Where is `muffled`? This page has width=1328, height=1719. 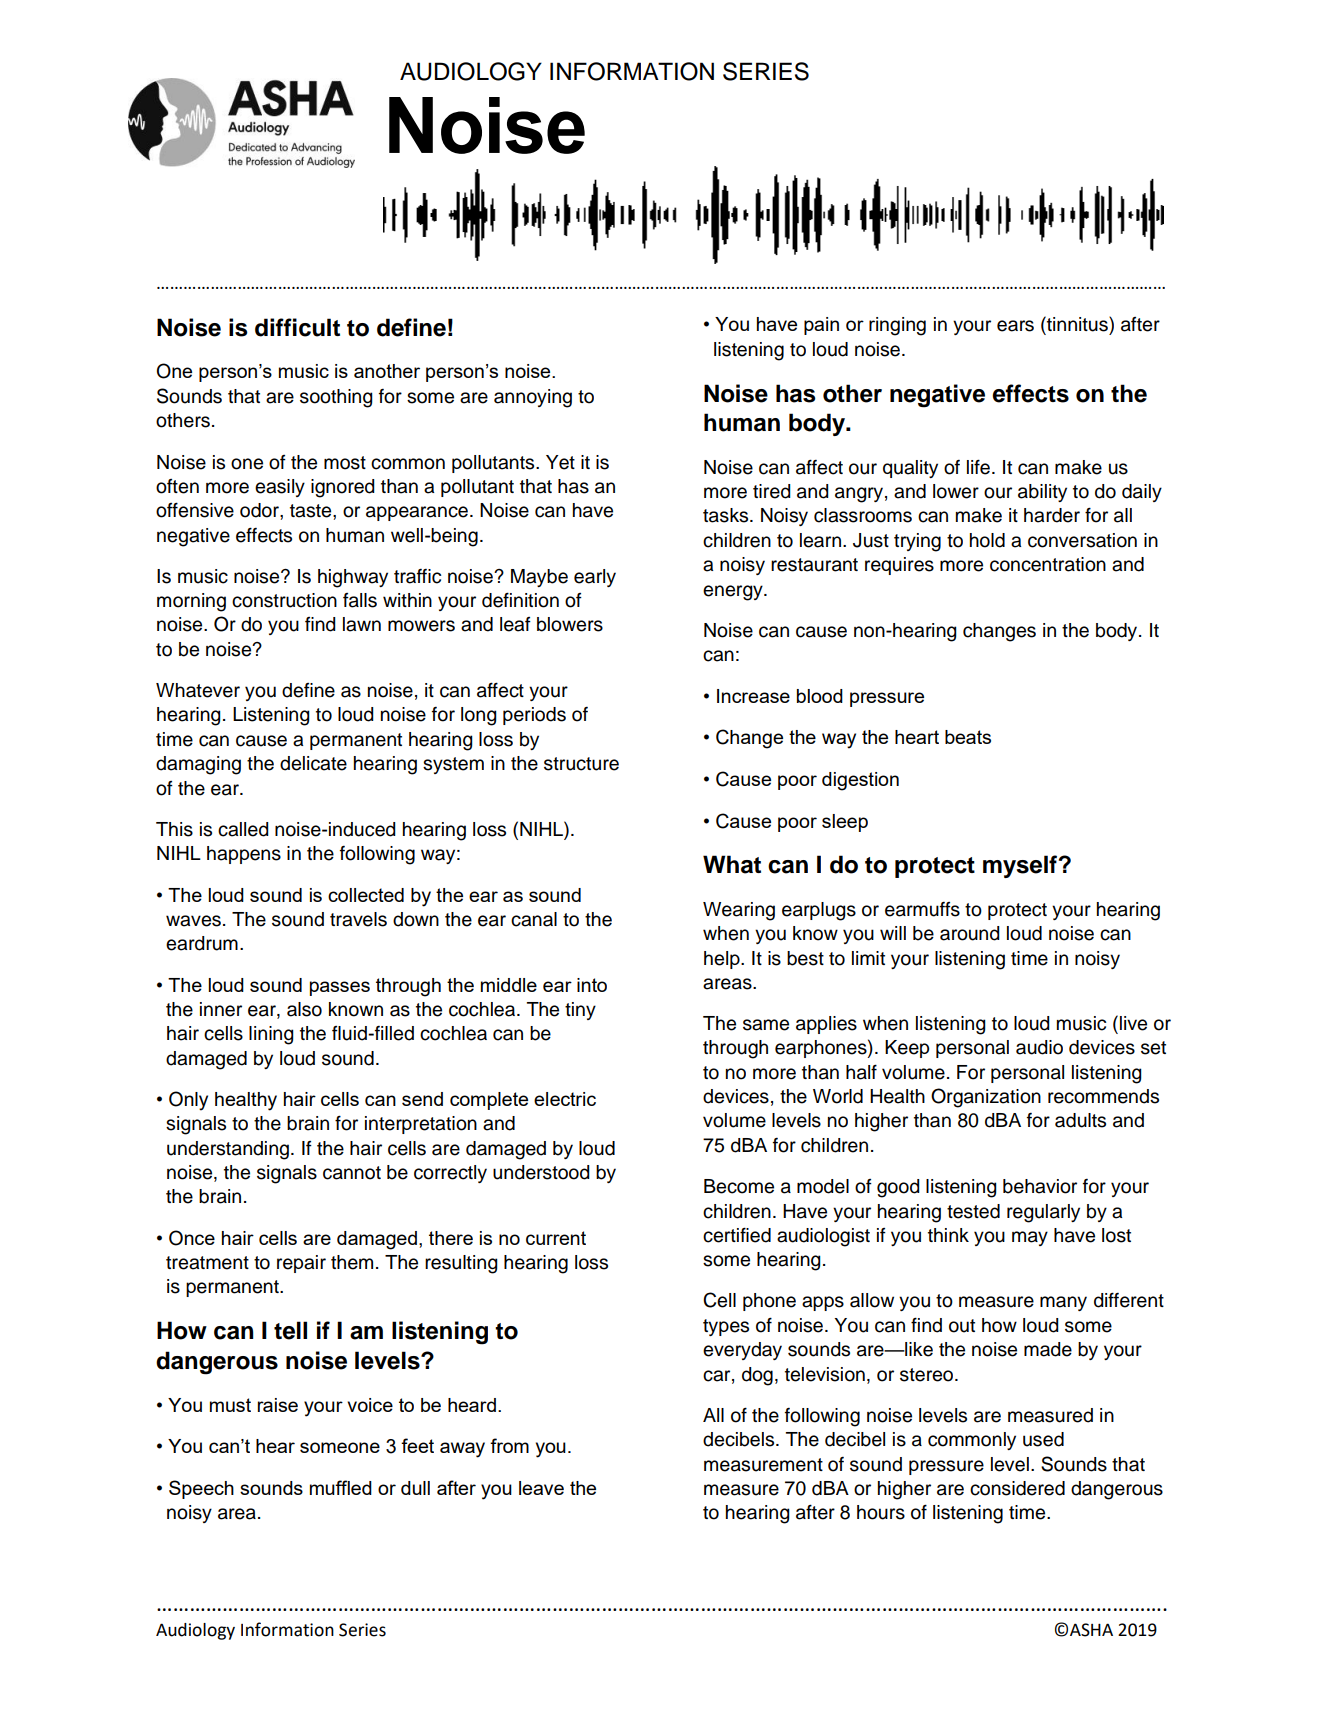 muffled is located at coordinates (341, 1487).
